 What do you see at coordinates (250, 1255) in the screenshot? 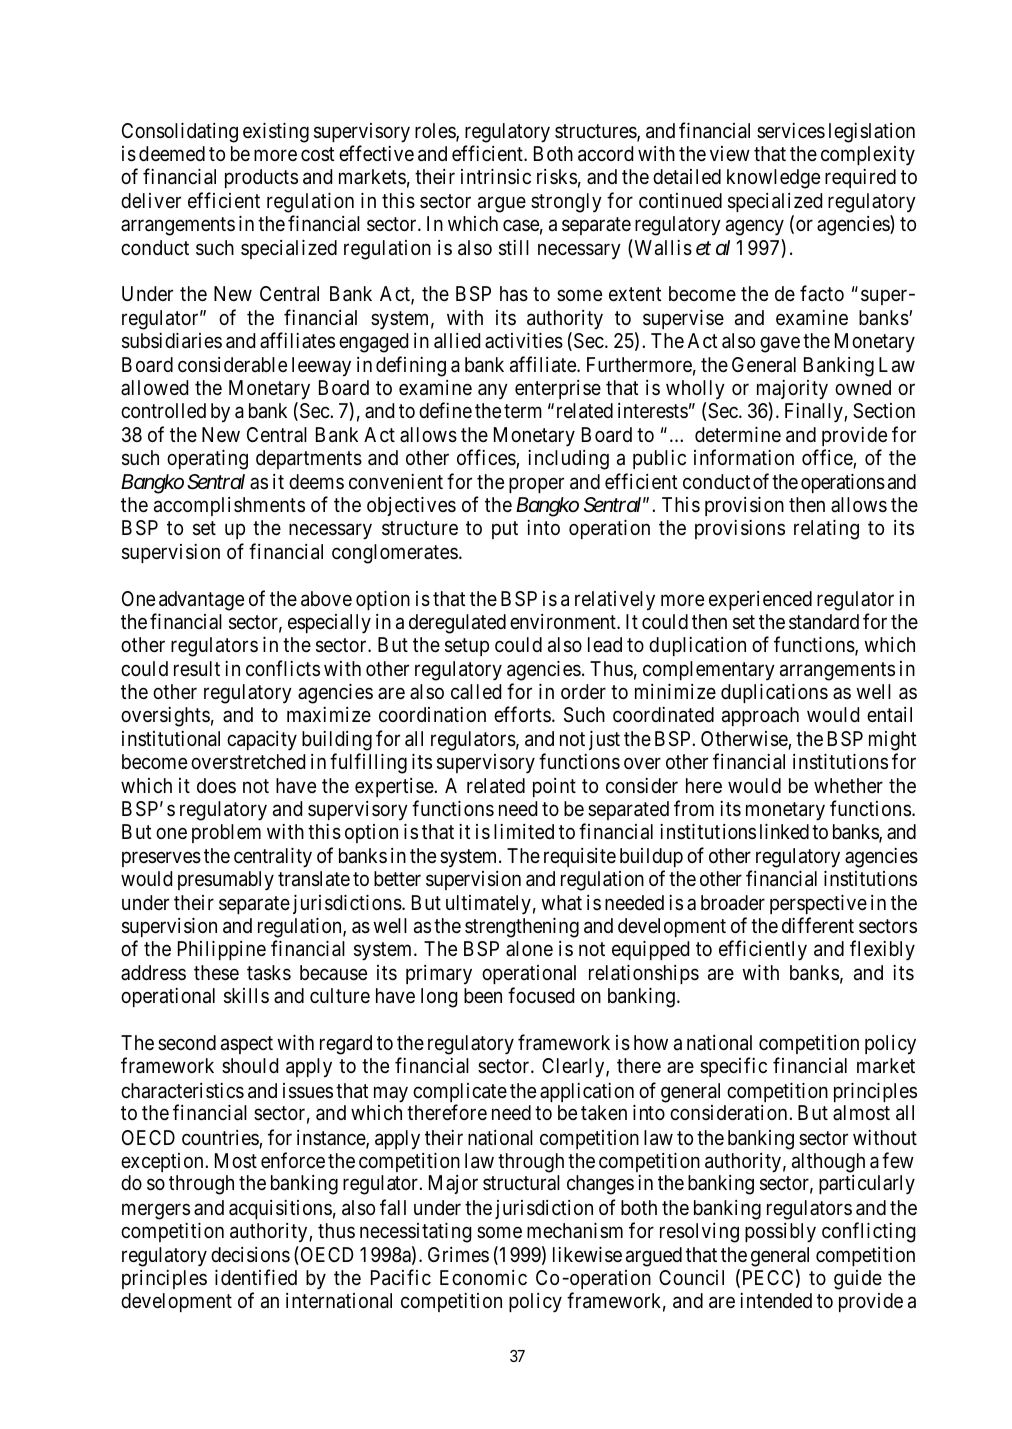
I see `decisions` at bounding box center [250, 1255].
